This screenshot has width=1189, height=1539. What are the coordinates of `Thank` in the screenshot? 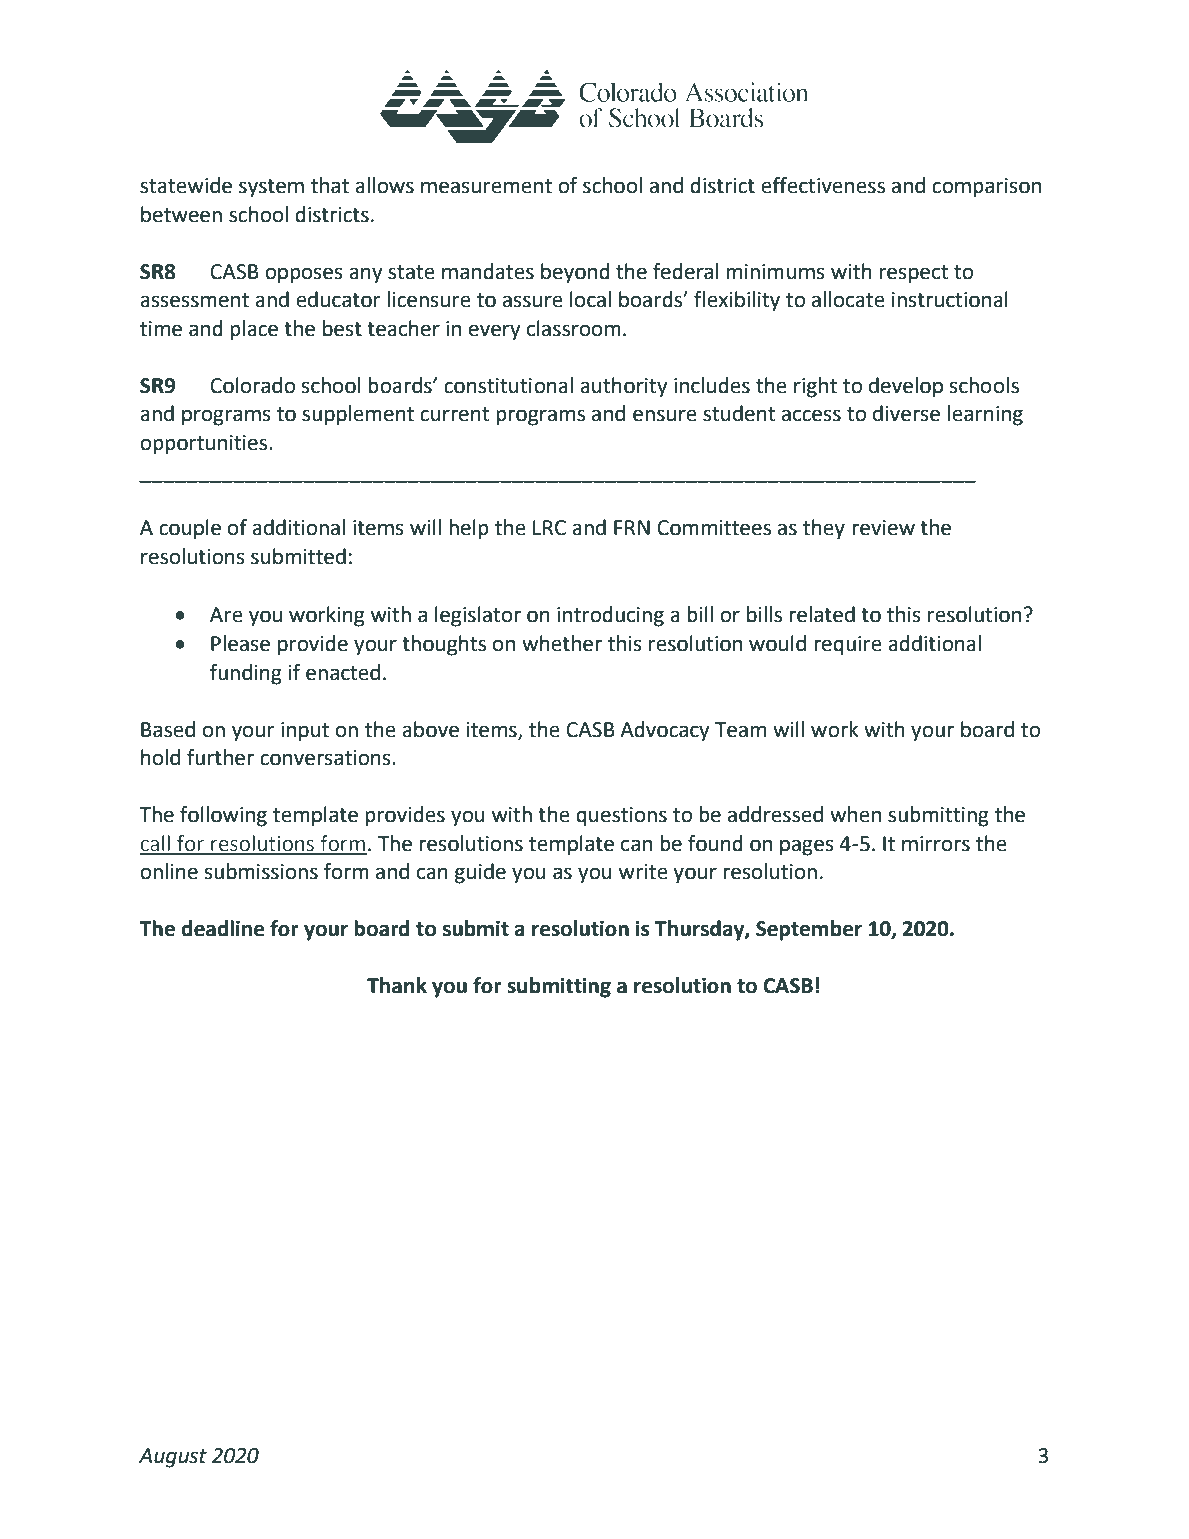 It's located at (397, 985).
